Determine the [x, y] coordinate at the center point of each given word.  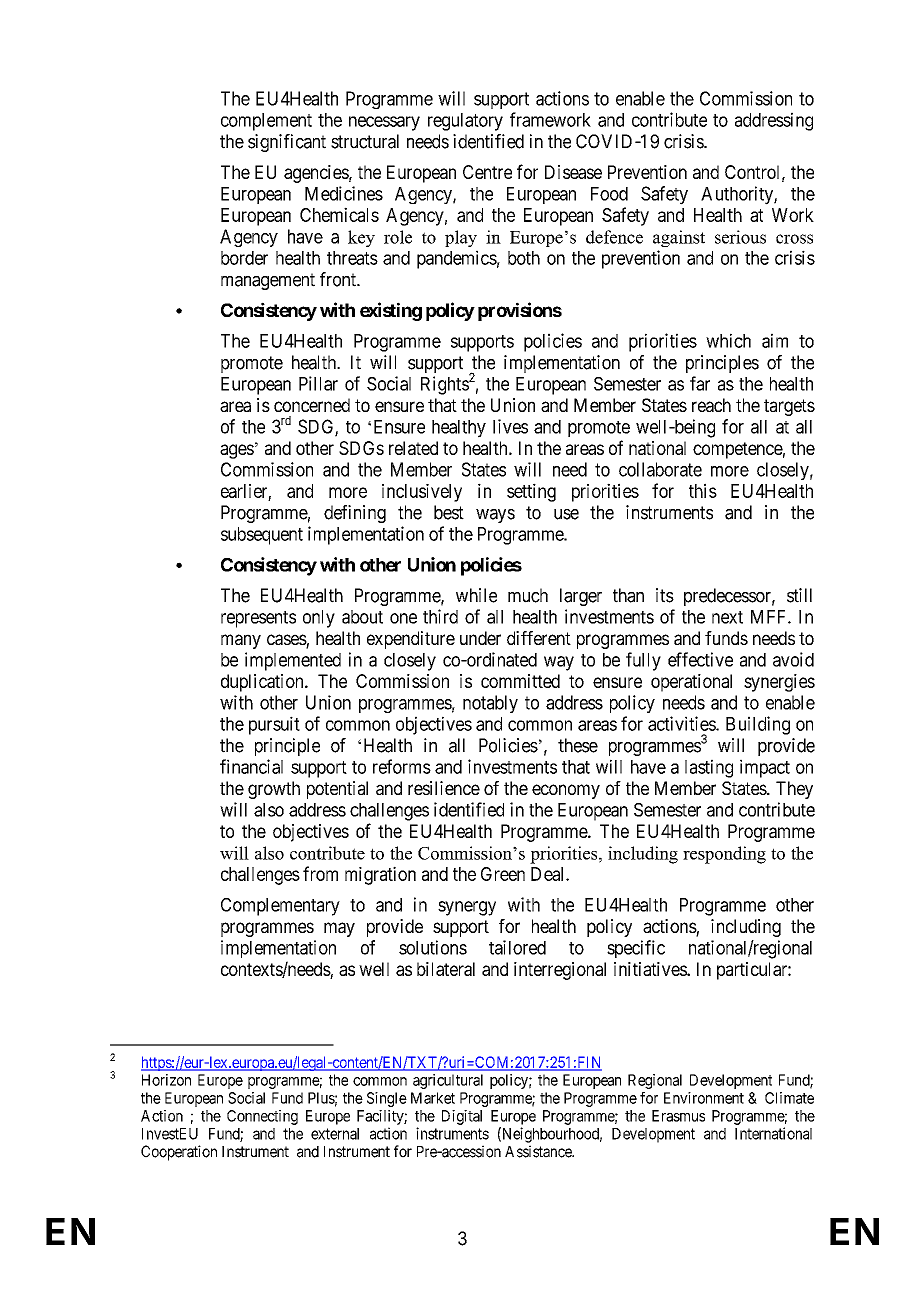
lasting [709, 768]
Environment [704, 1098]
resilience [444, 788]
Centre [487, 172]
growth [274, 790]
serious [740, 237]
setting [531, 492]
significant [287, 143]
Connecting [262, 1117]
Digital [462, 1117]
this [703, 490]
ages [237, 451]
